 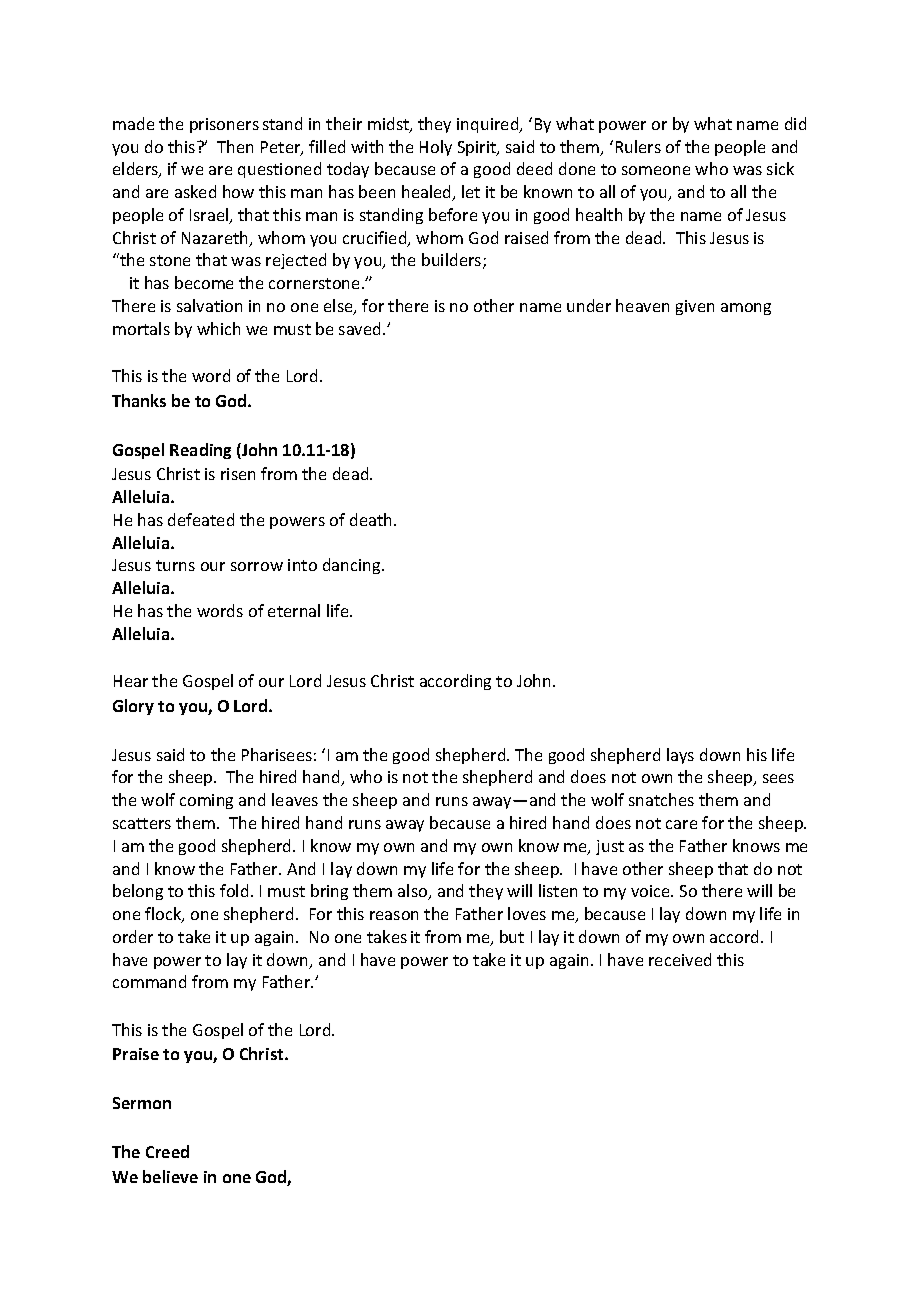 I want to click on turns, so click(x=175, y=565).
